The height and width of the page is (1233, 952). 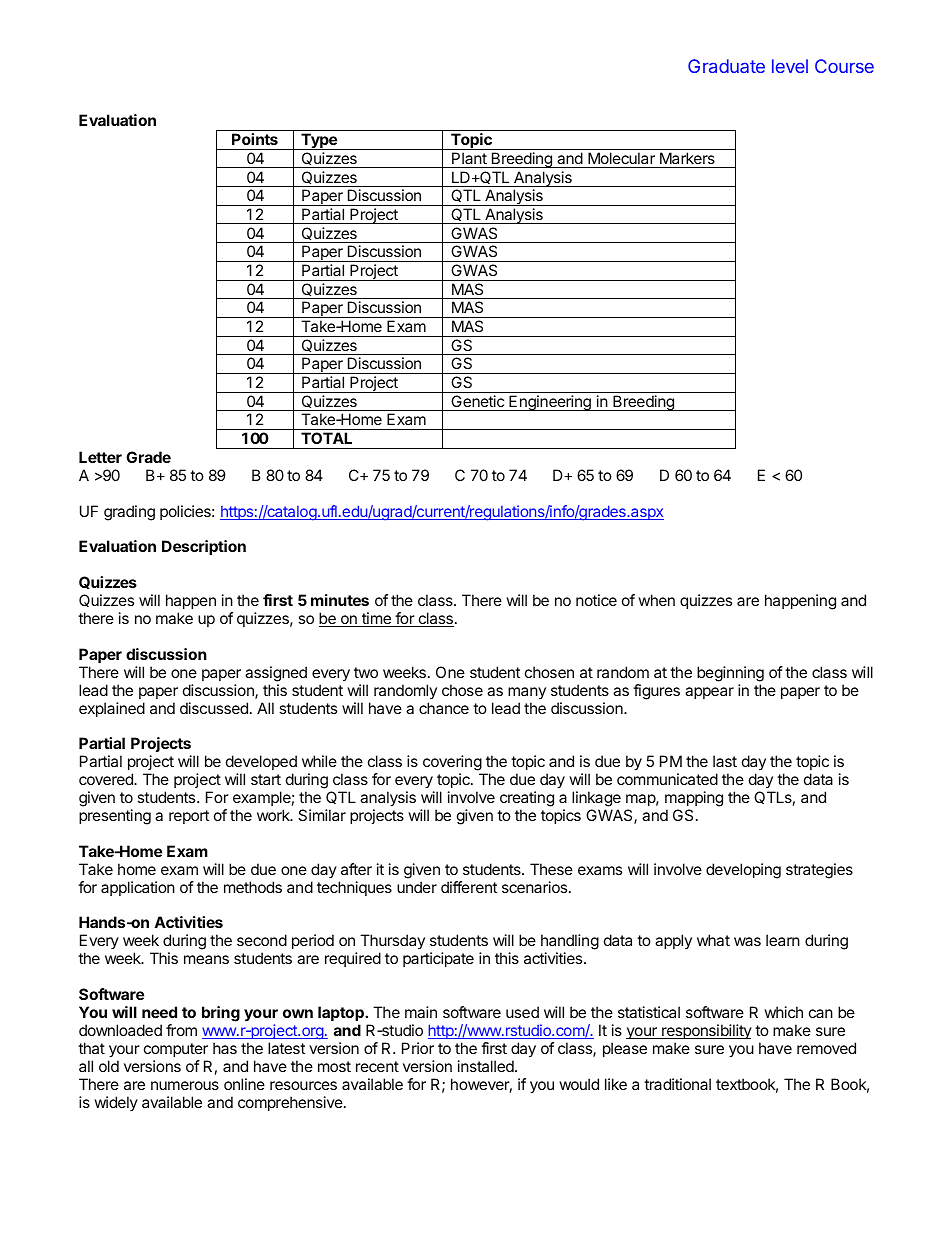 I want to click on numerous, so click(x=185, y=1085).
